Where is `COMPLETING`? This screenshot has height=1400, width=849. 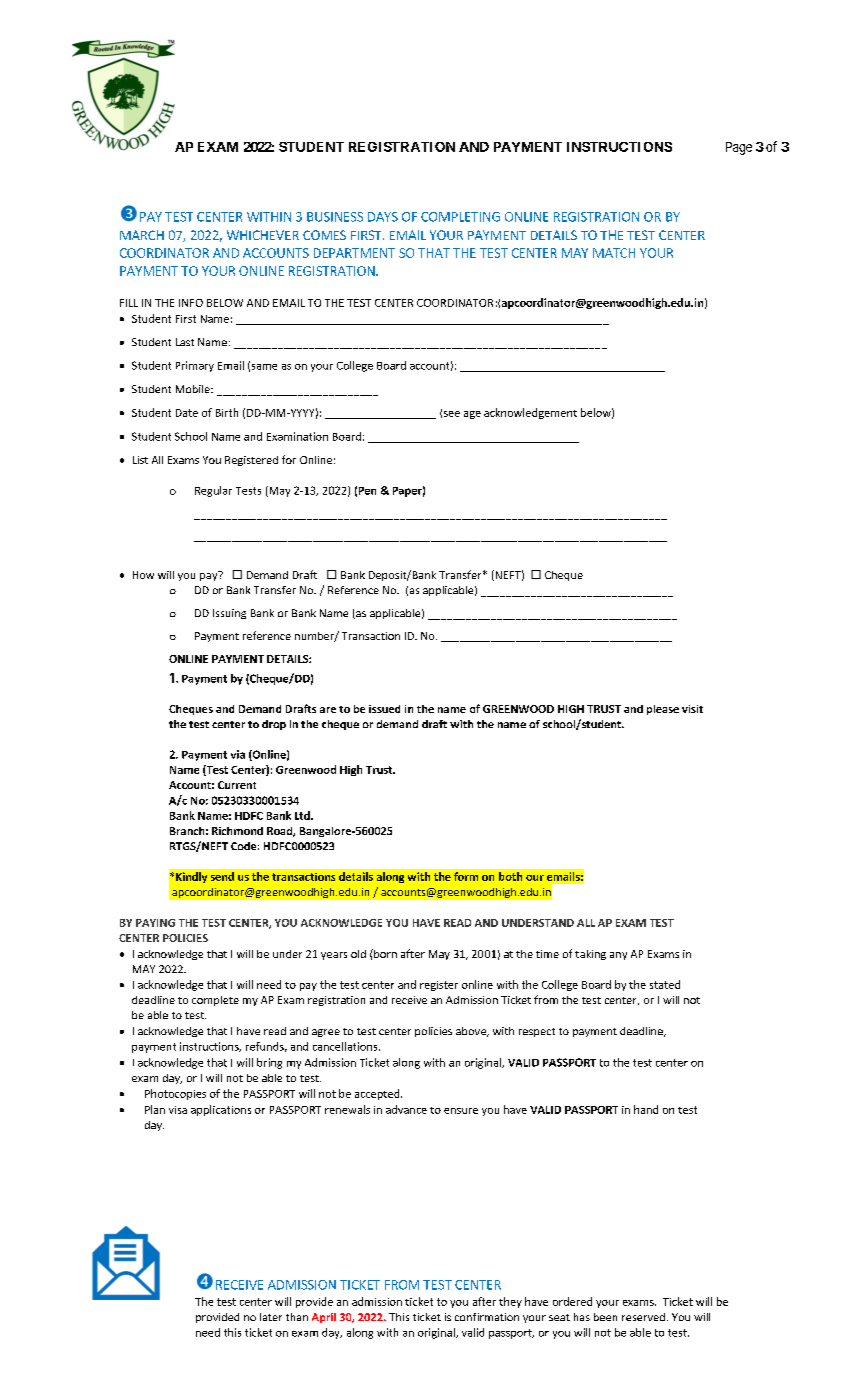 COMPLETING is located at coordinates (460, 217).
